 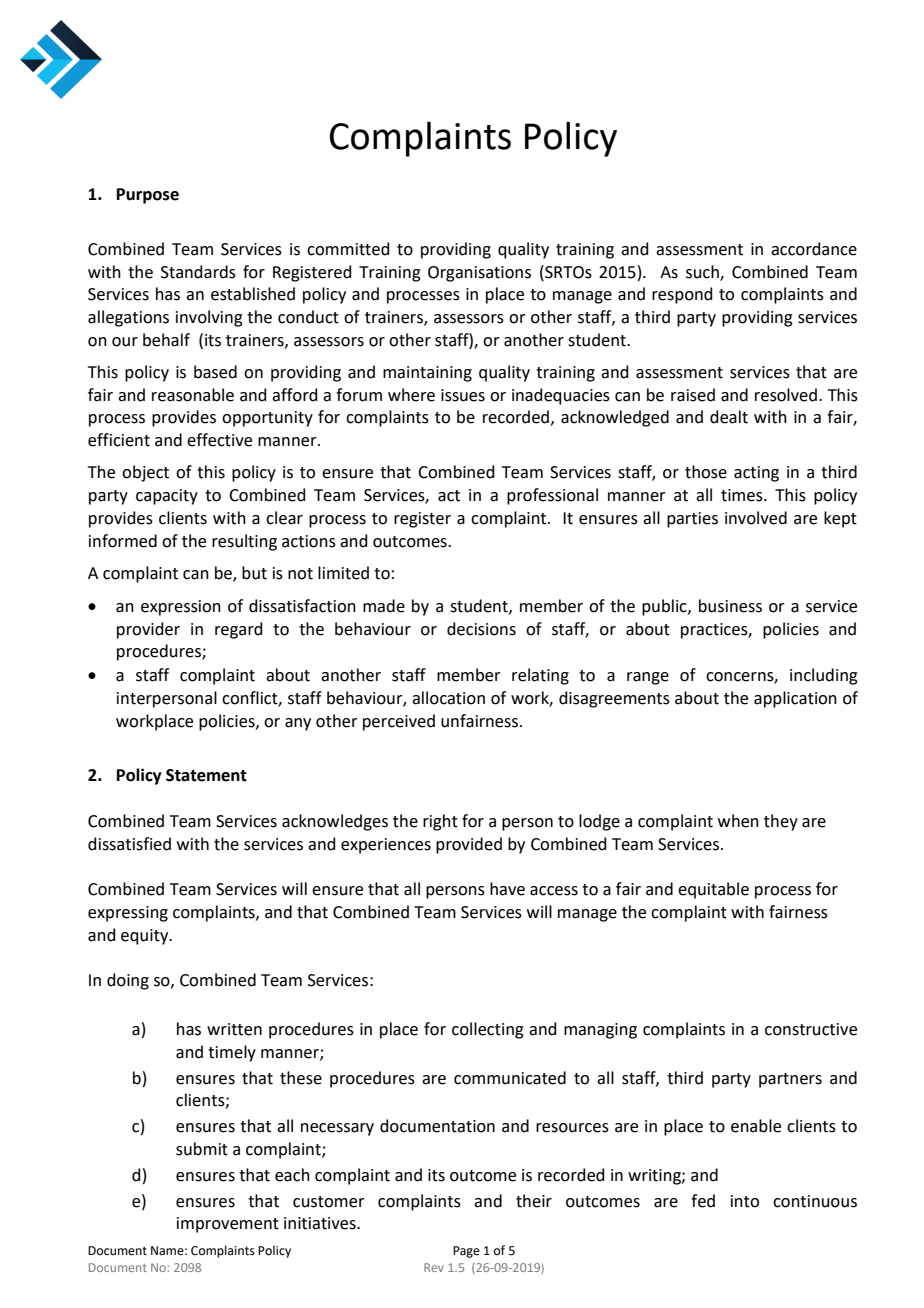 I want to click on application, so click(x=795, y=699).
